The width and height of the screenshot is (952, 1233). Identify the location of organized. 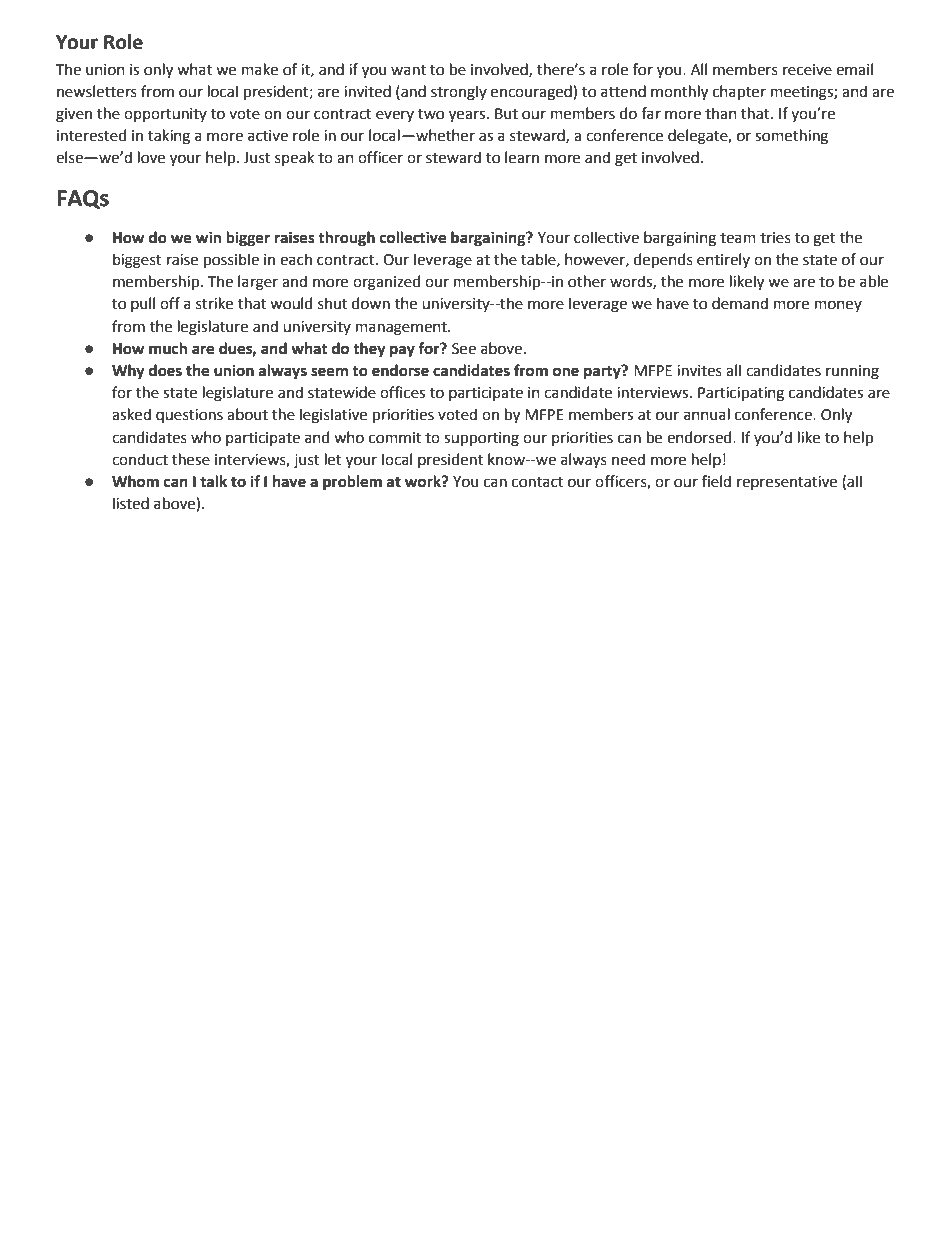
(386, 283).
